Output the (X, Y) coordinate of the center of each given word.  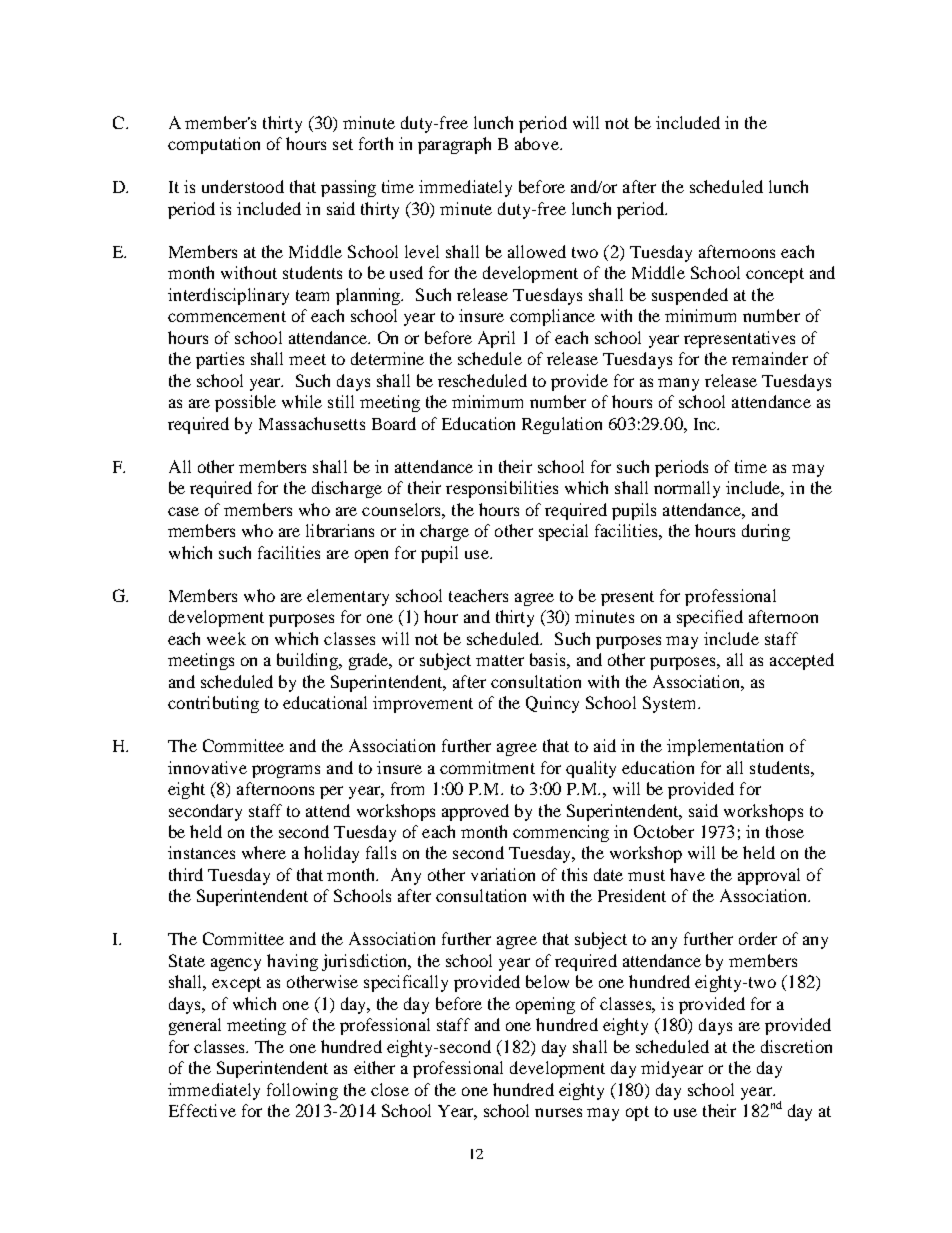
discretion (796, 1046)
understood (243, 186)
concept (775, 275)
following (302, 1091)
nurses (558, 1112)
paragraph (454, 145)
